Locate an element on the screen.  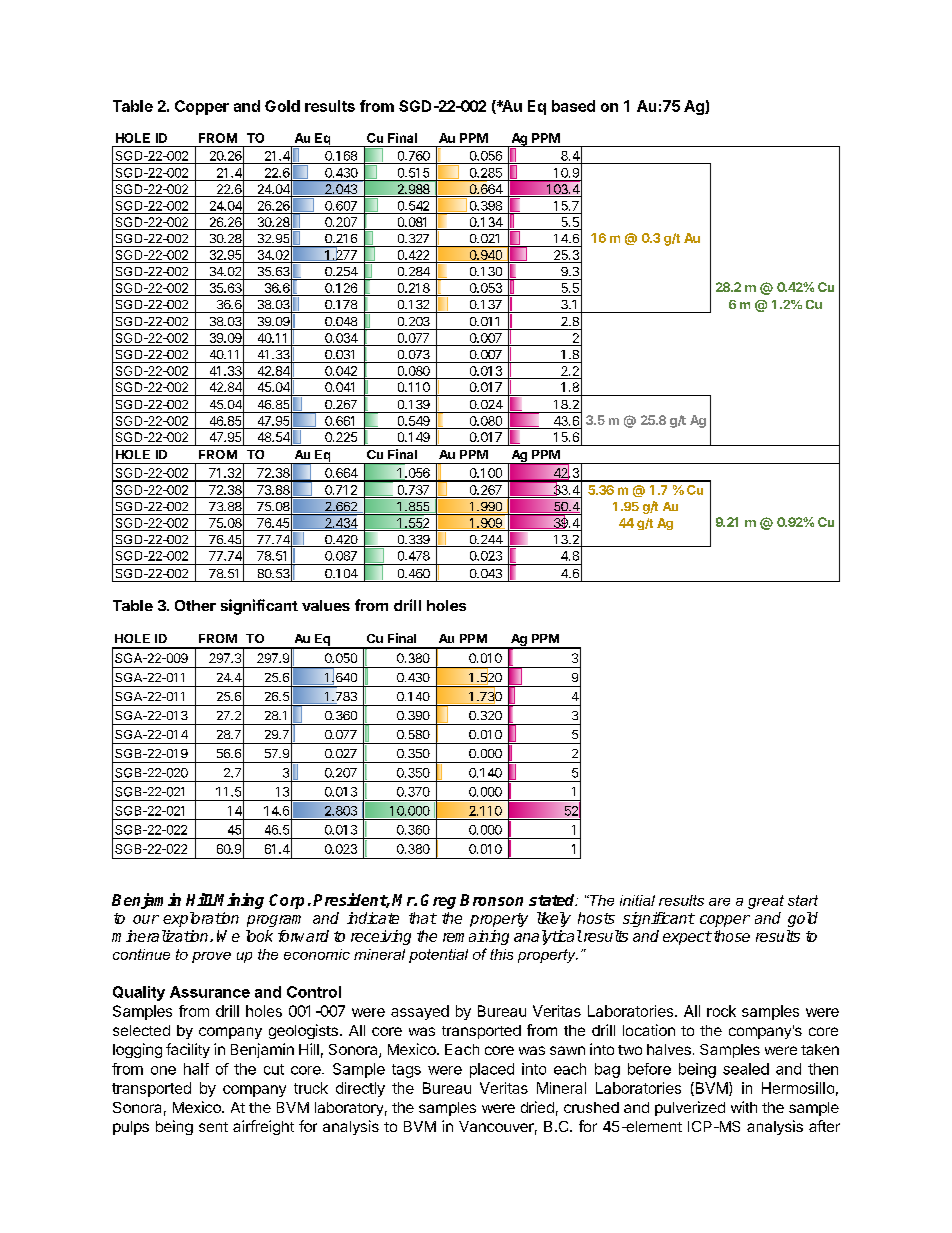
stated is located at coordinates (553, 900).
